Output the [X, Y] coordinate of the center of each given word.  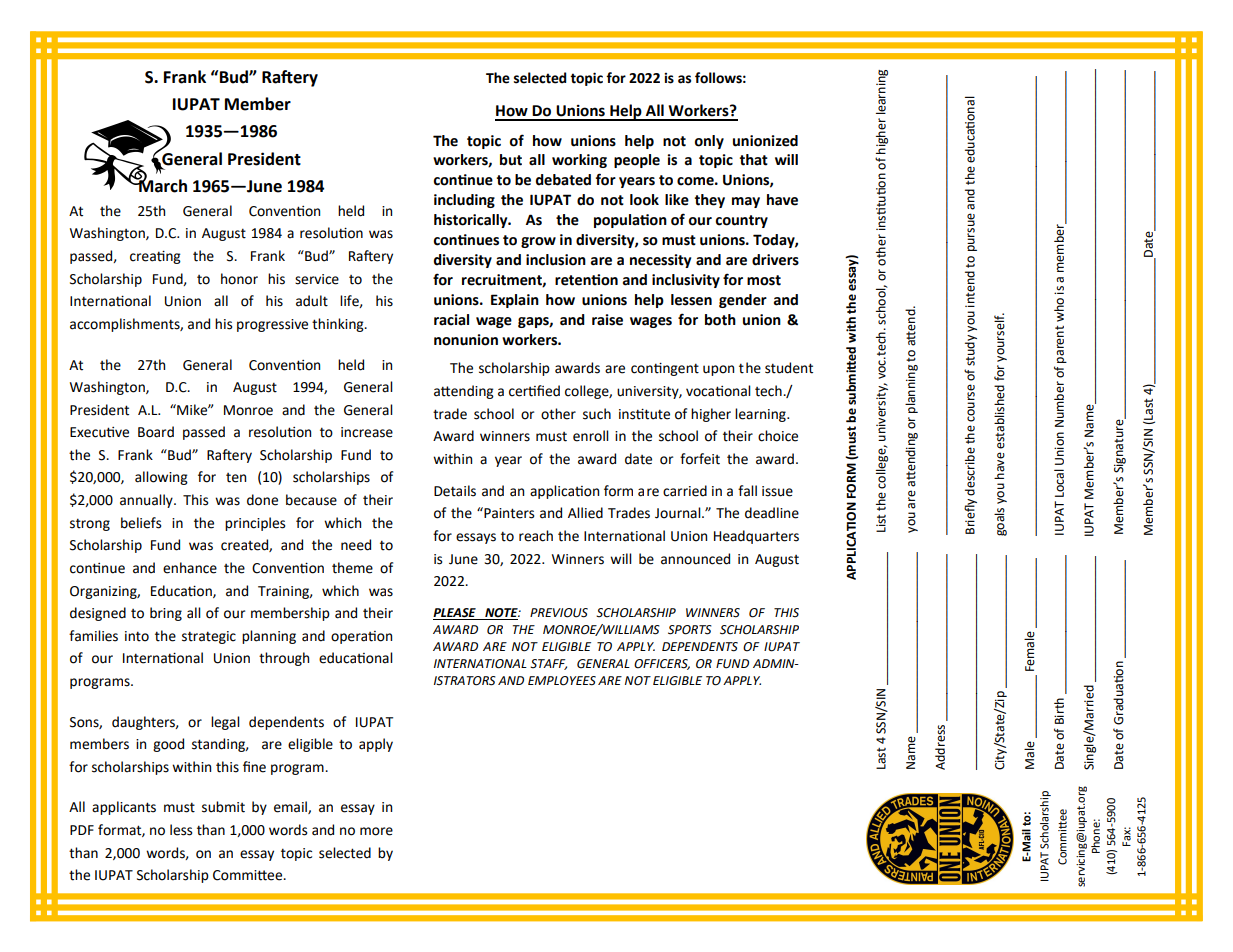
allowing [161, 478]
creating [155, 257]
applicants [124, 808]
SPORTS [690, 630]
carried [685, 491]
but [511, 160]
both [720, 320]
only [709, 142]
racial [451, 320]
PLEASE [454, 613]
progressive [272, 325]
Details [455, 491]
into [137, 636]
